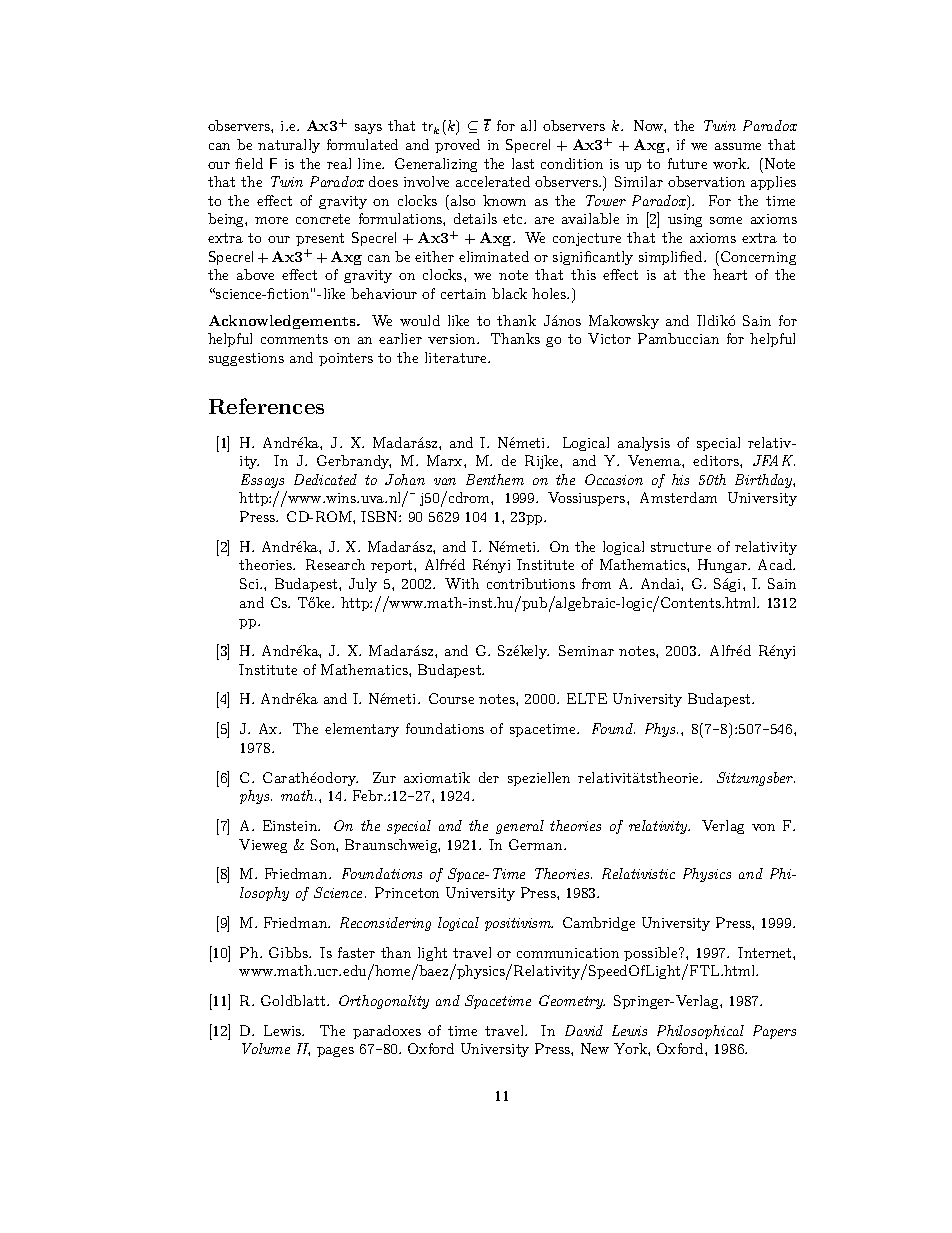 This screenshot has width=952, height=1233. What do you see at coordinates (335, 1052) in the screenshot?
I see `pages` at bounding box center [335, 1052].
